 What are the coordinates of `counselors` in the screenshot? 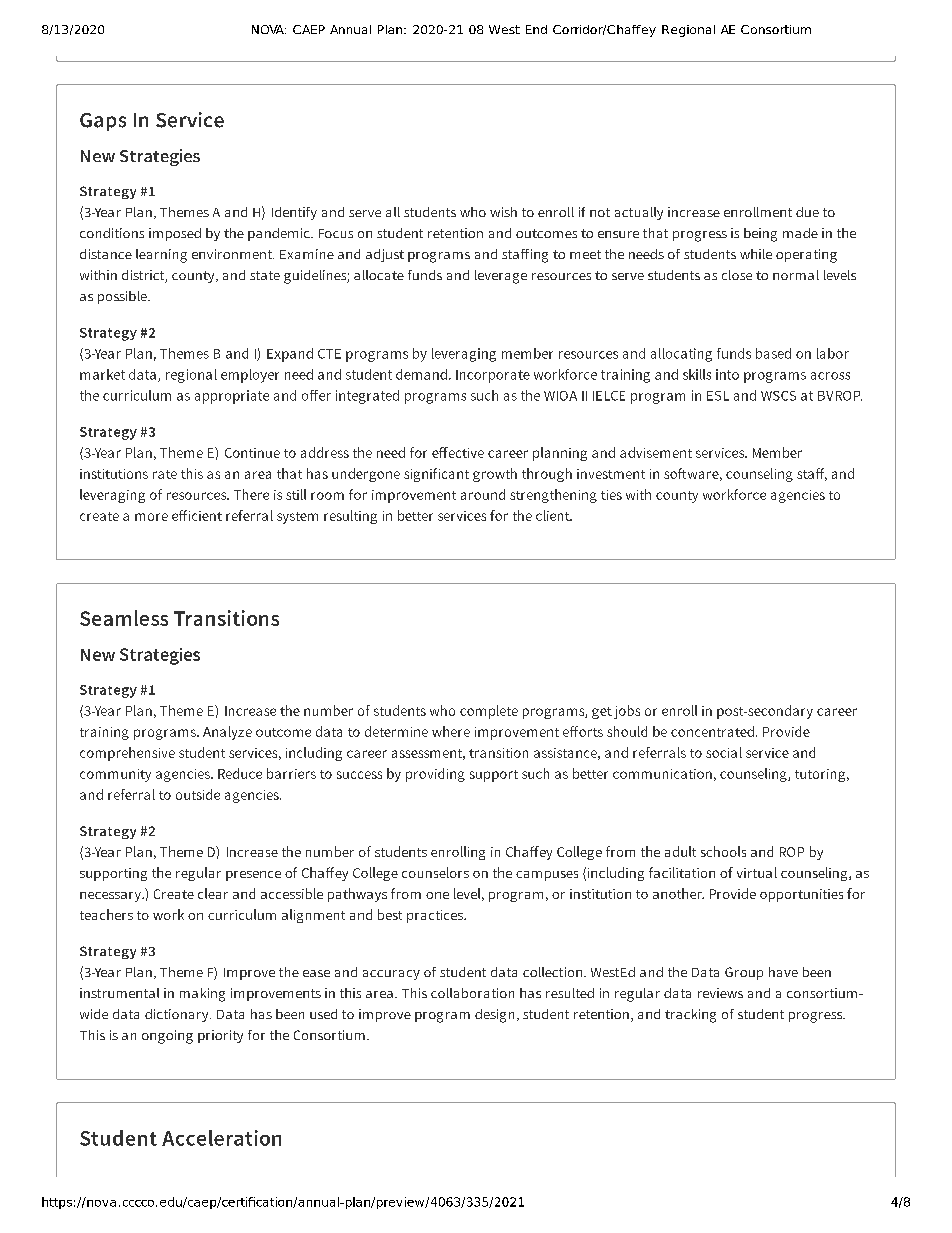 It's located at (435, 872).
